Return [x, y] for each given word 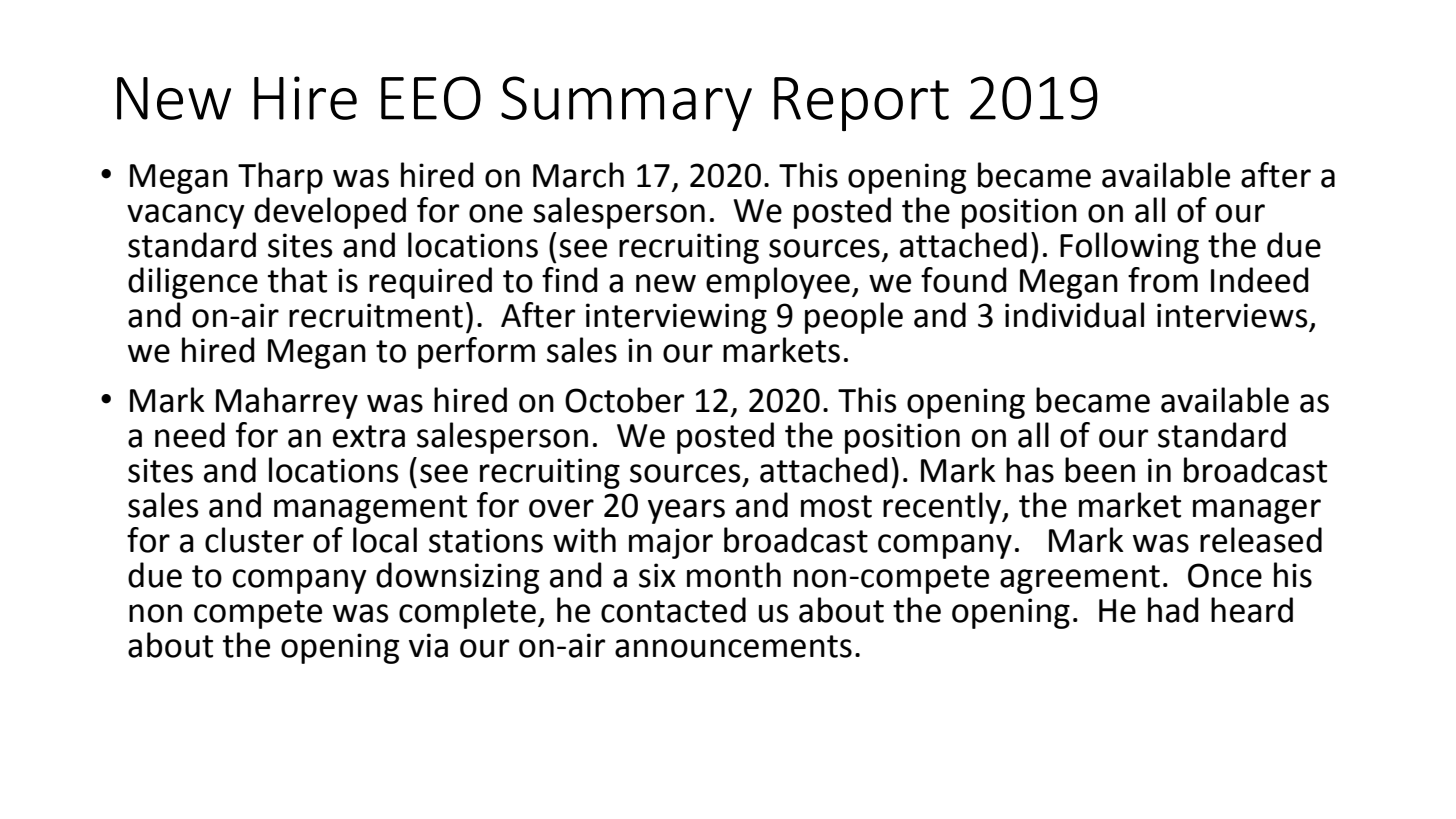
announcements [733, 646]
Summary [626, 103]
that [297, 280]
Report [861, 104]
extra [369, 436]
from [1163, 280]
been [1100, 470]
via [428, 645]
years [686, 511]
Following [1129, 248]
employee [778, 283]
